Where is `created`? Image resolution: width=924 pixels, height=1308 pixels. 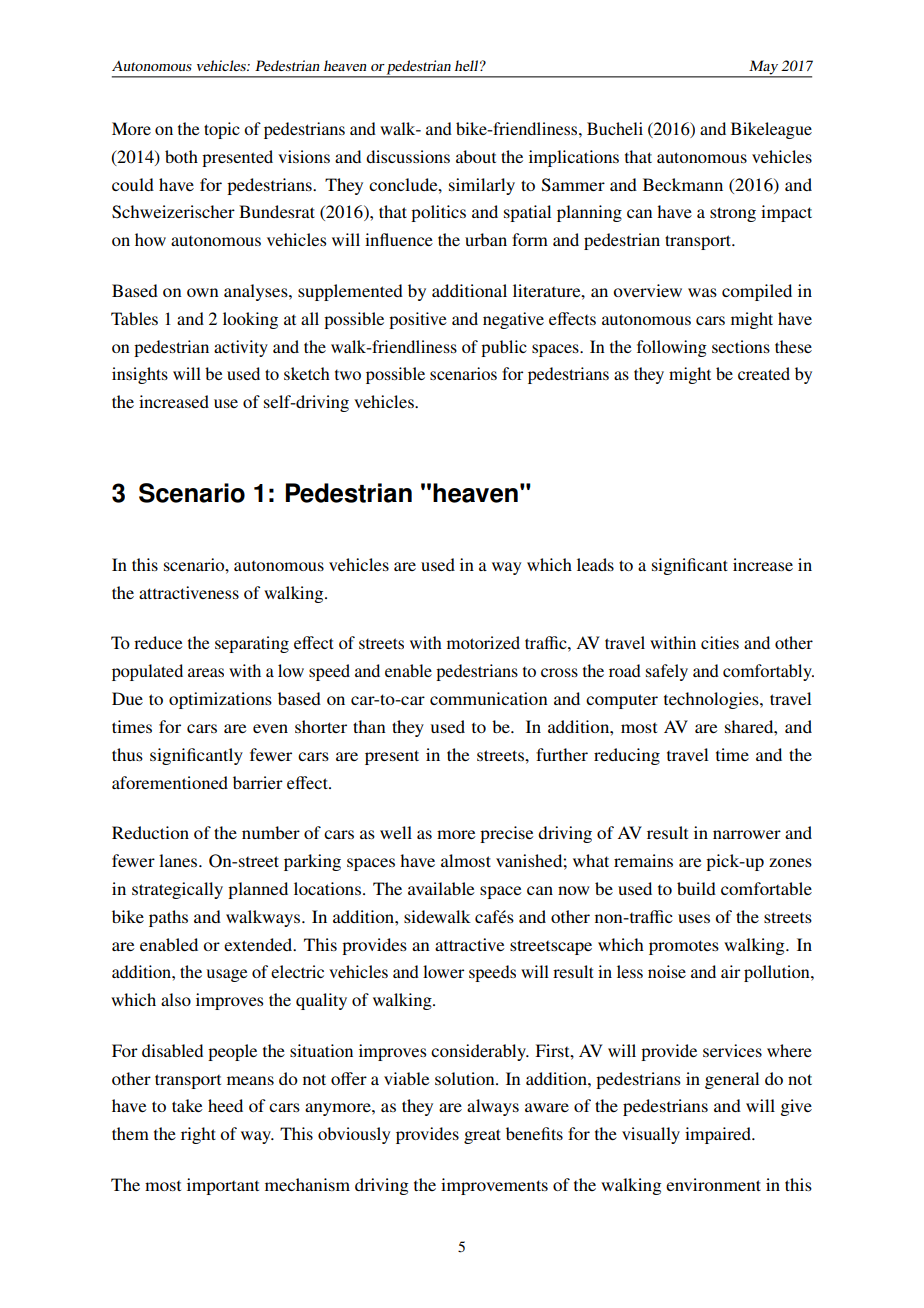 created is located at coordinates (764, 373).
